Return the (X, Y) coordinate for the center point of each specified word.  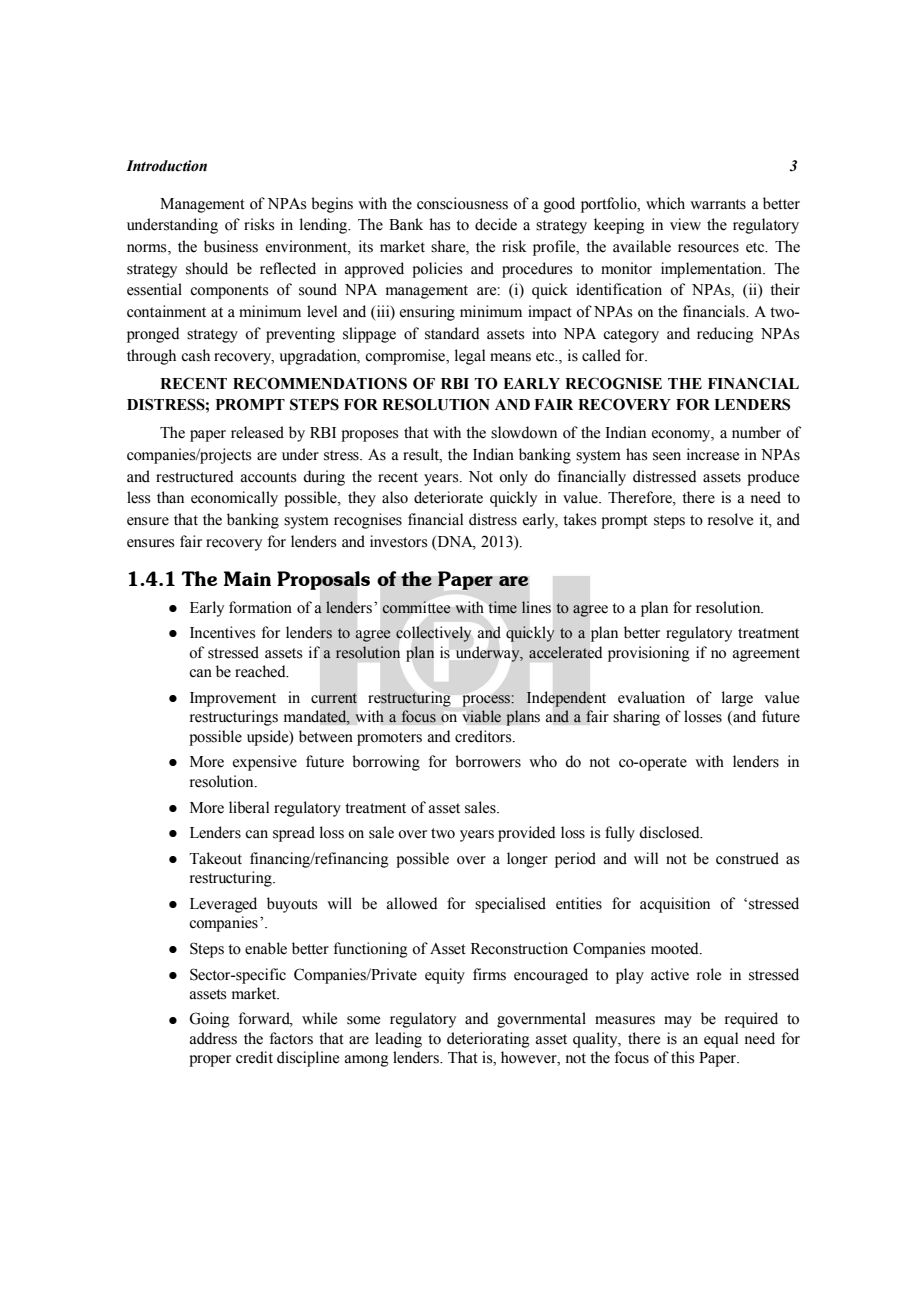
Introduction (166, 166)
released (257, 432)
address (213, 1038)
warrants (718, 204)
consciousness (462, 203)
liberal (249, 807)
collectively (433, 634)
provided (527, 834)
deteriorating (488, 1040)
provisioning (649, 654)
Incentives (222, 632)
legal (470, 357)
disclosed (670, 832)
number (756, 432)
